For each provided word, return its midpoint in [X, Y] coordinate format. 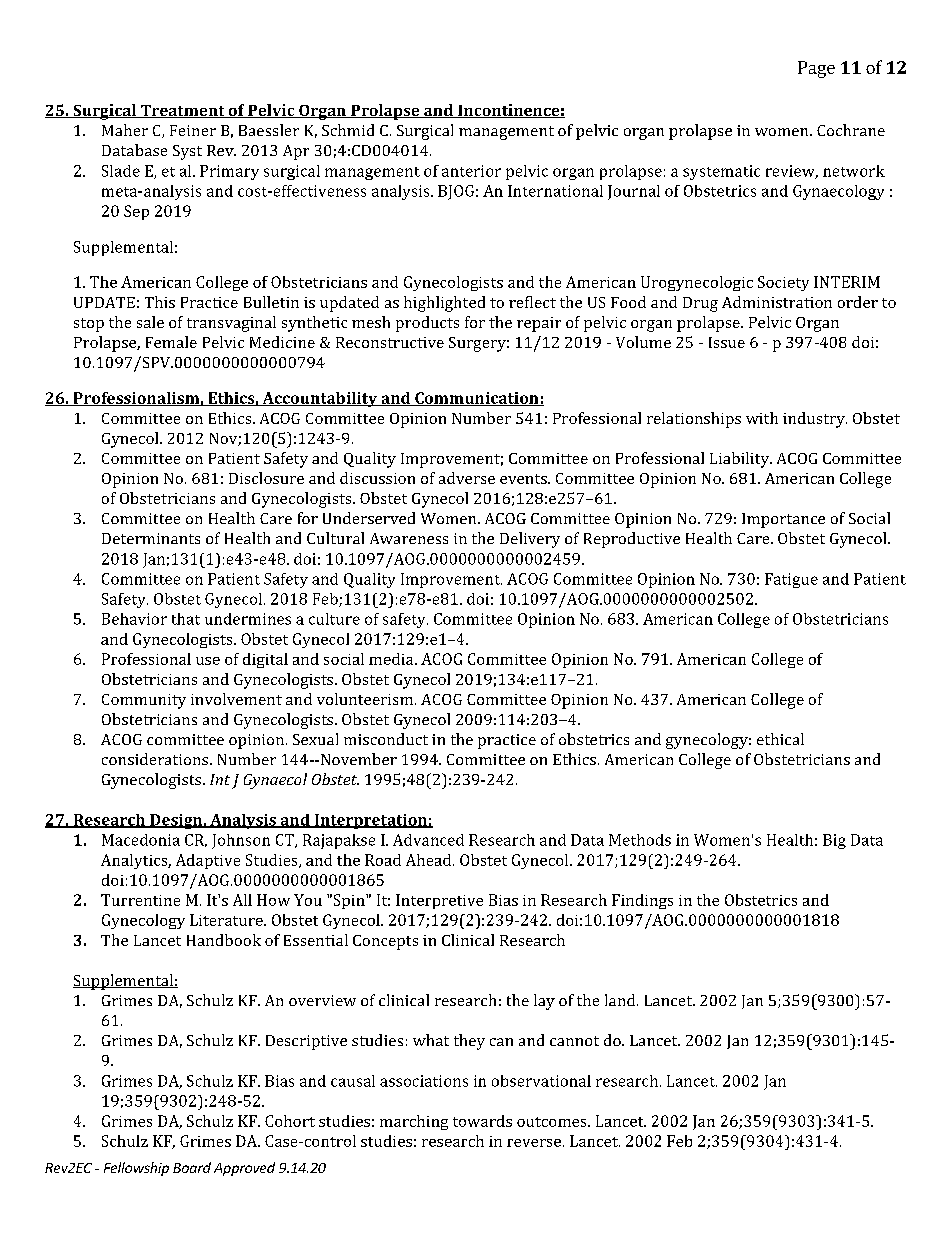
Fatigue [791, 580]
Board [192, 1167]
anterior [471, 171]
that [186, 619]
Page [816, 69]
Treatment [182, 111]
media [392, 659]
